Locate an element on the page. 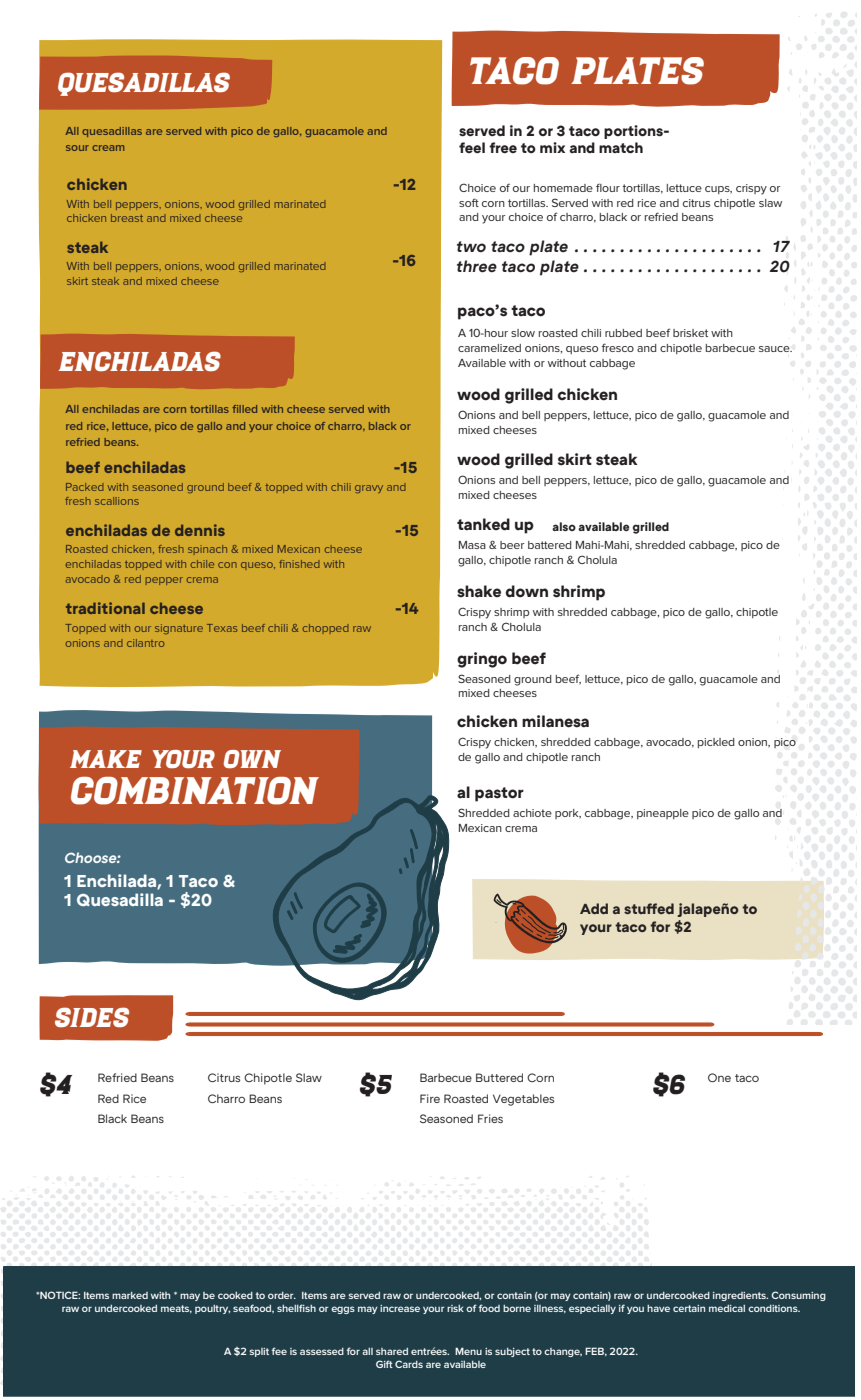 This page has width=861, height=1400. Add is located at coordinates (594, 908).
